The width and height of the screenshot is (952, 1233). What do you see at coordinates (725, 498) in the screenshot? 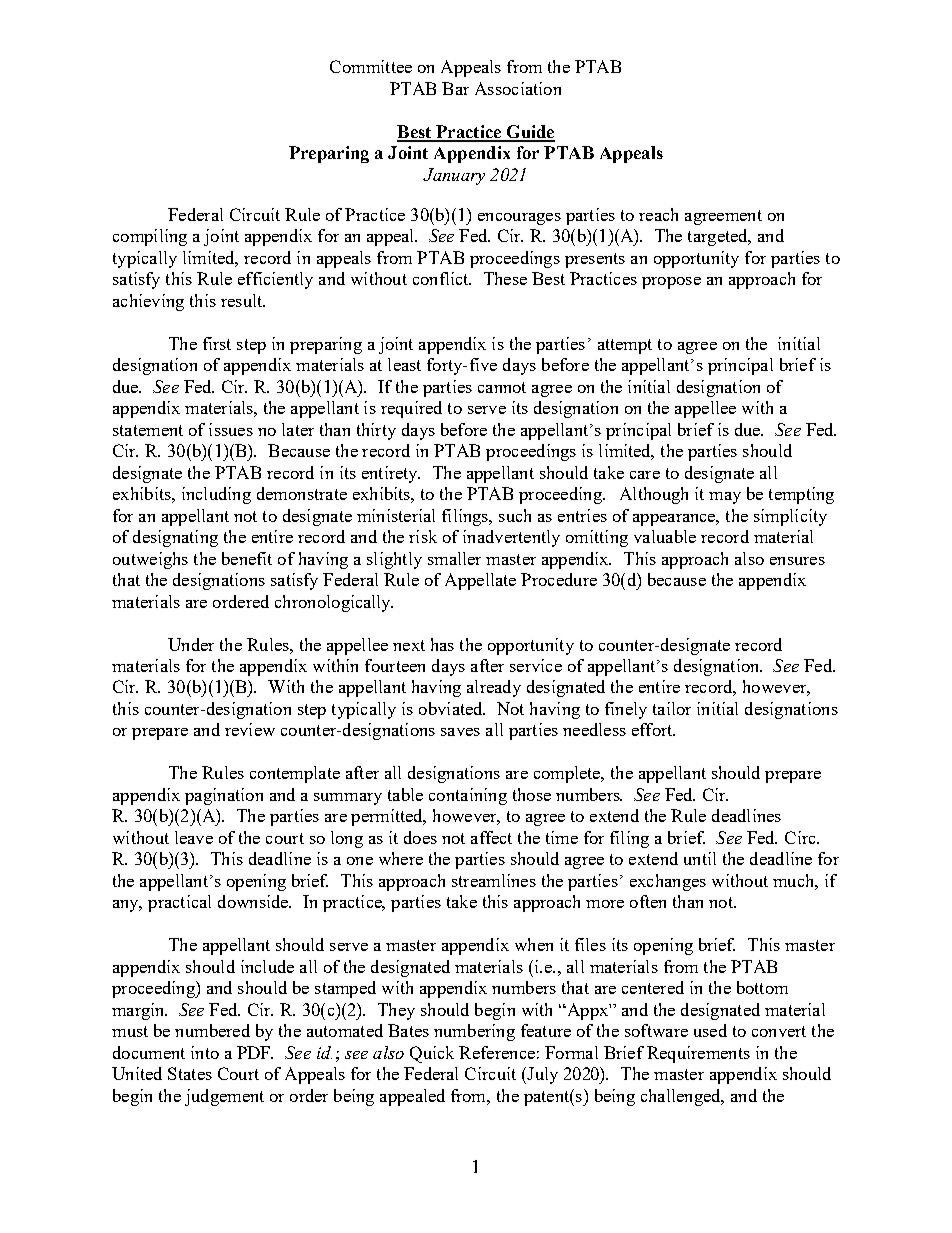
I see `may` at bounding box center [725, 498].
